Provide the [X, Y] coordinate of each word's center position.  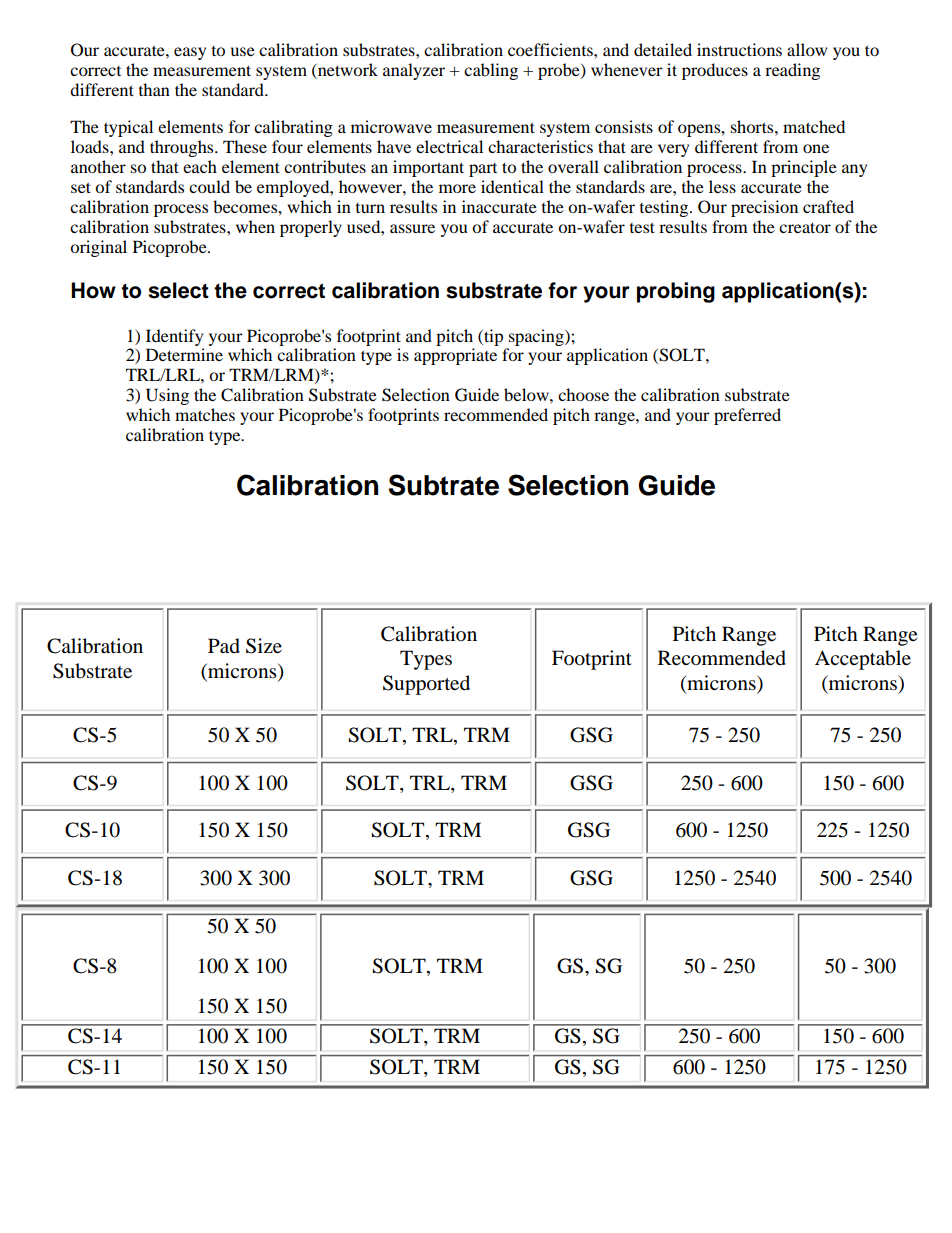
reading [792, 71]
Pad [224, 646]
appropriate [455, 356]
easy [190, 53]
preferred [747, 416]
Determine [184, 354]
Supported [426, 685]
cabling [491, 71]
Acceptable [863, 660]
